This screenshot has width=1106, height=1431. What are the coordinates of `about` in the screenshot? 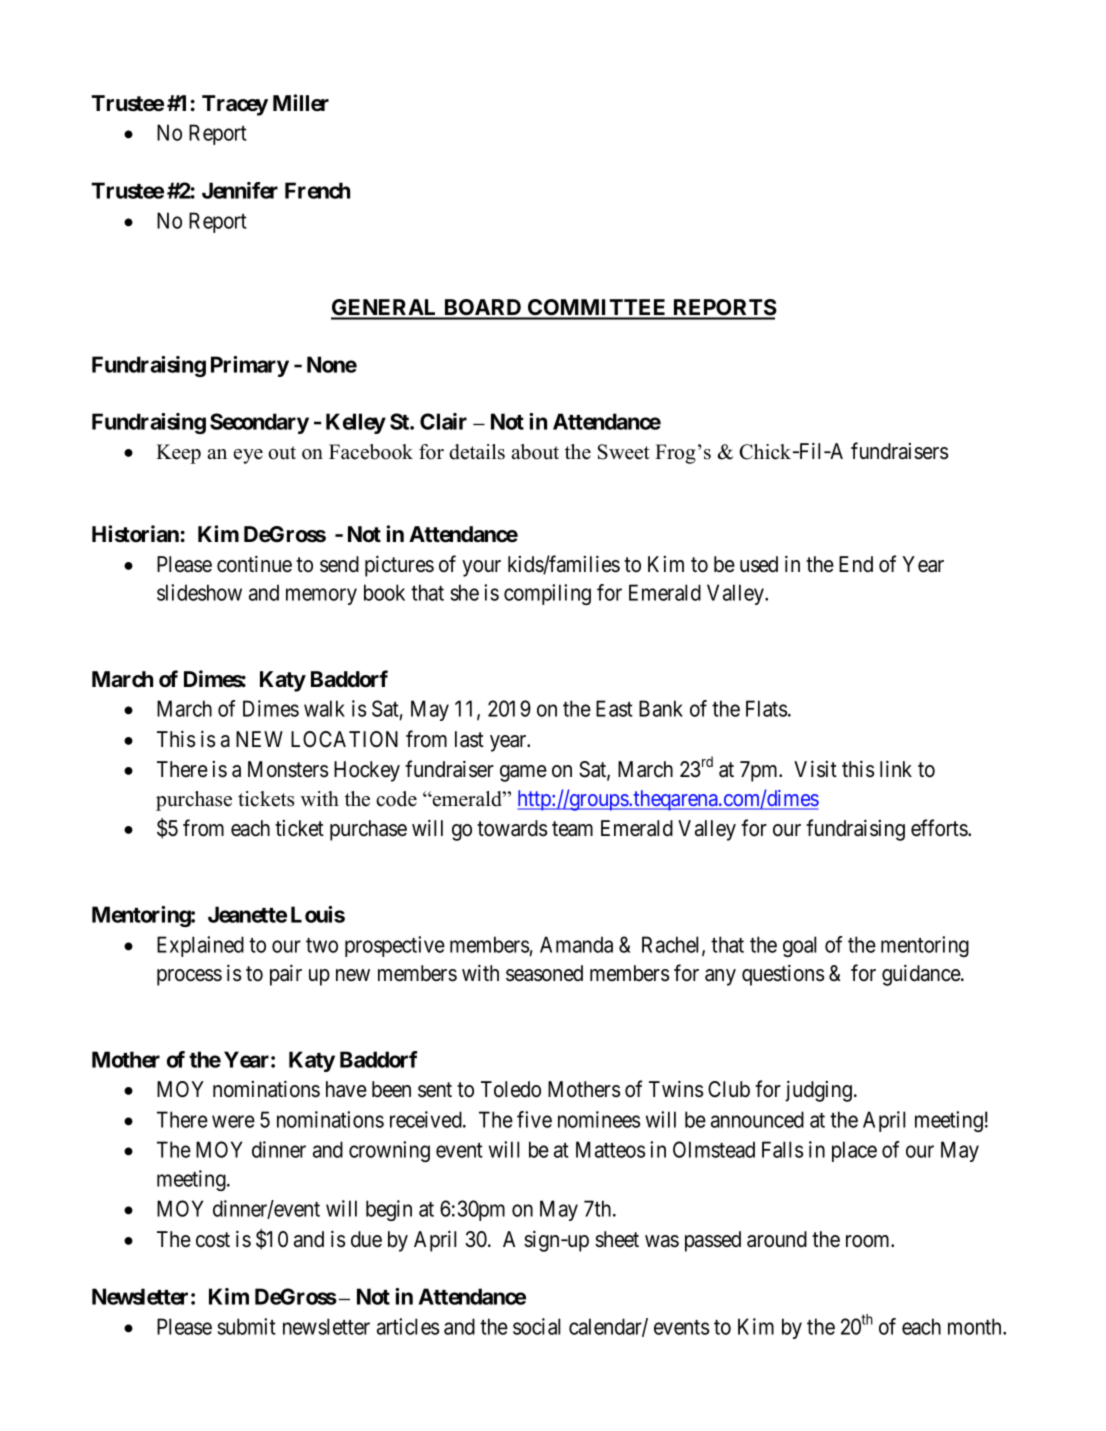 It's located at (535, 452).
